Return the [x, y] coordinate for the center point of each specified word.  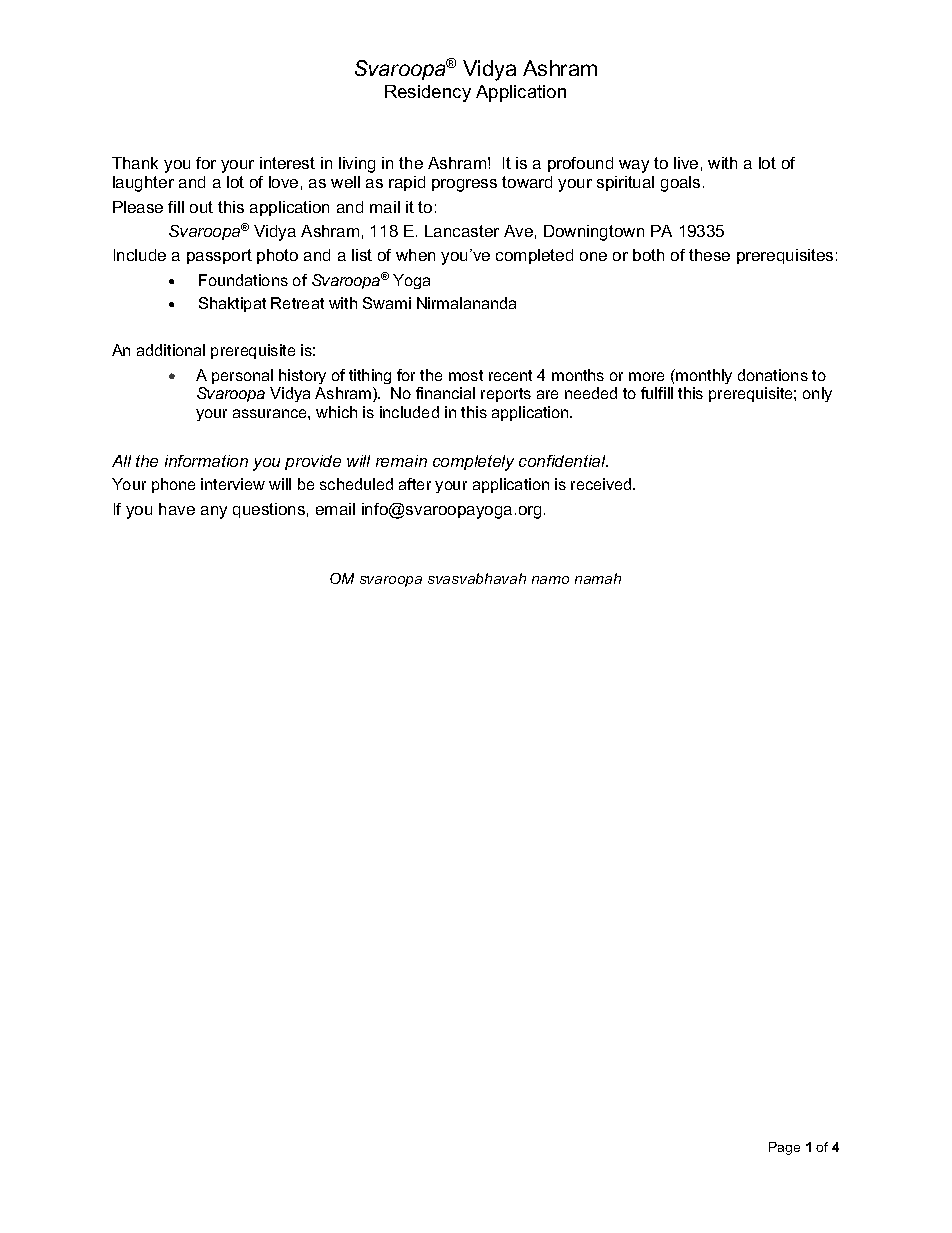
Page [784, 1148]
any [214, 512]
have [177, 509]
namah [598, 578]
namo [550, 580]
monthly [703, 376]
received [602, 484]
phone [173, 485]
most [466, 375]
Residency [428, 93]
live [686, 163]
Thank [135, 163]
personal [242, 376]
